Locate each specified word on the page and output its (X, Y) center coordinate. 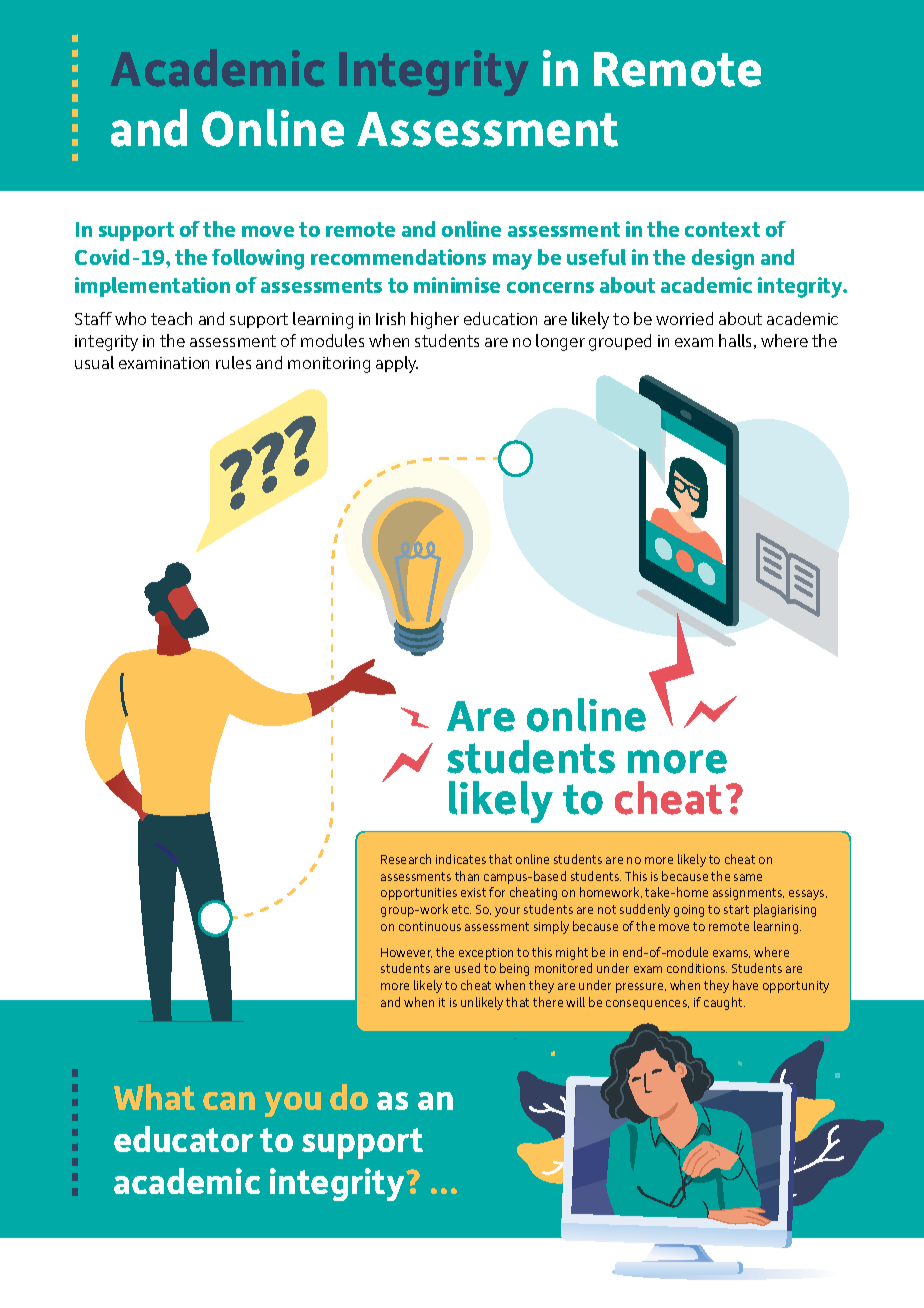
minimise (457, 285)
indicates (461, 859)
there (548, 1002)
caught (724, 1003)
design (723, 259)
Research (406, 859)
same (748, 877)
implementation (152, 287)
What (154, 1097)
